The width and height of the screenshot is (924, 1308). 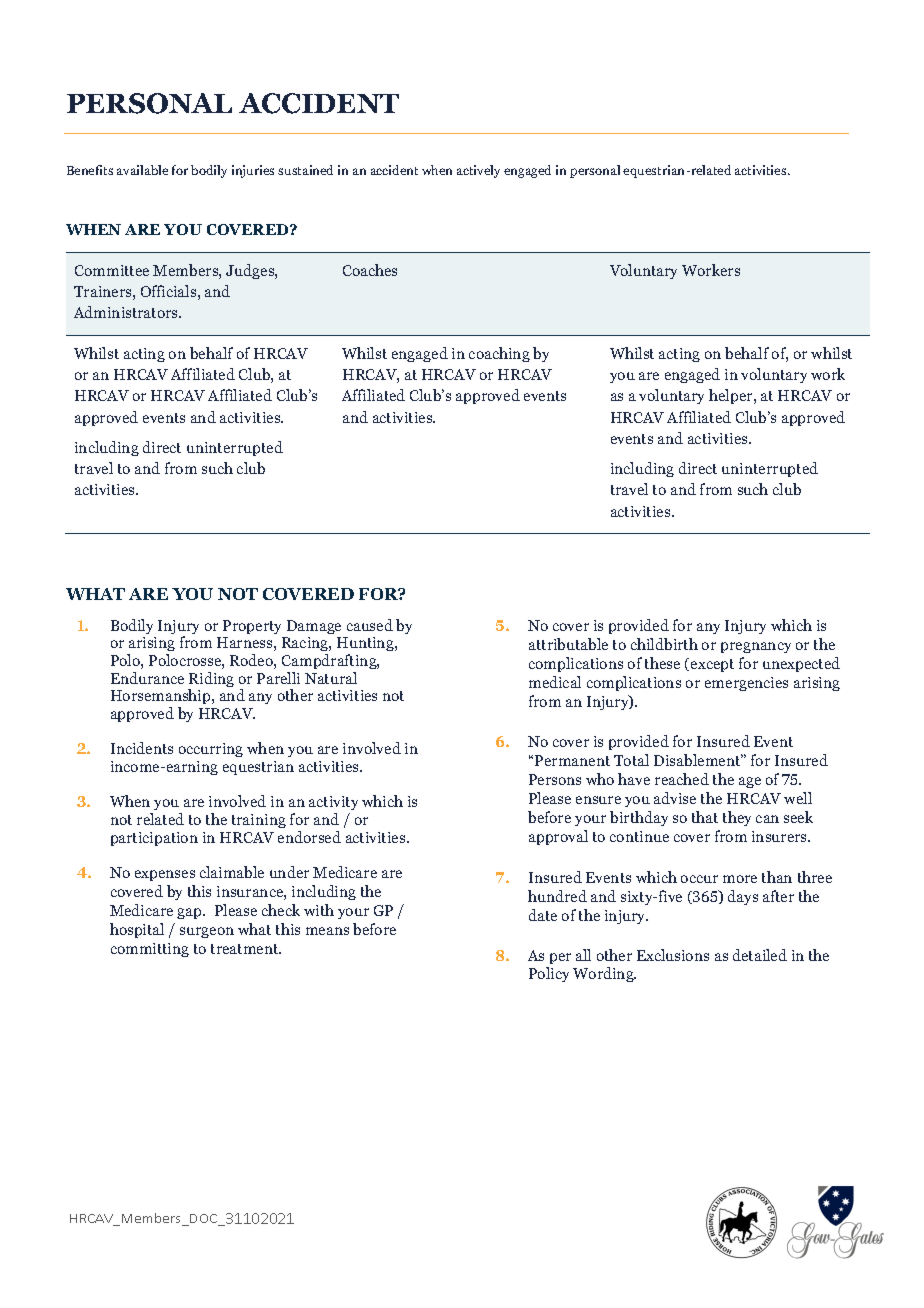 I want to click on Coaches, so click(x=370, y=270).
